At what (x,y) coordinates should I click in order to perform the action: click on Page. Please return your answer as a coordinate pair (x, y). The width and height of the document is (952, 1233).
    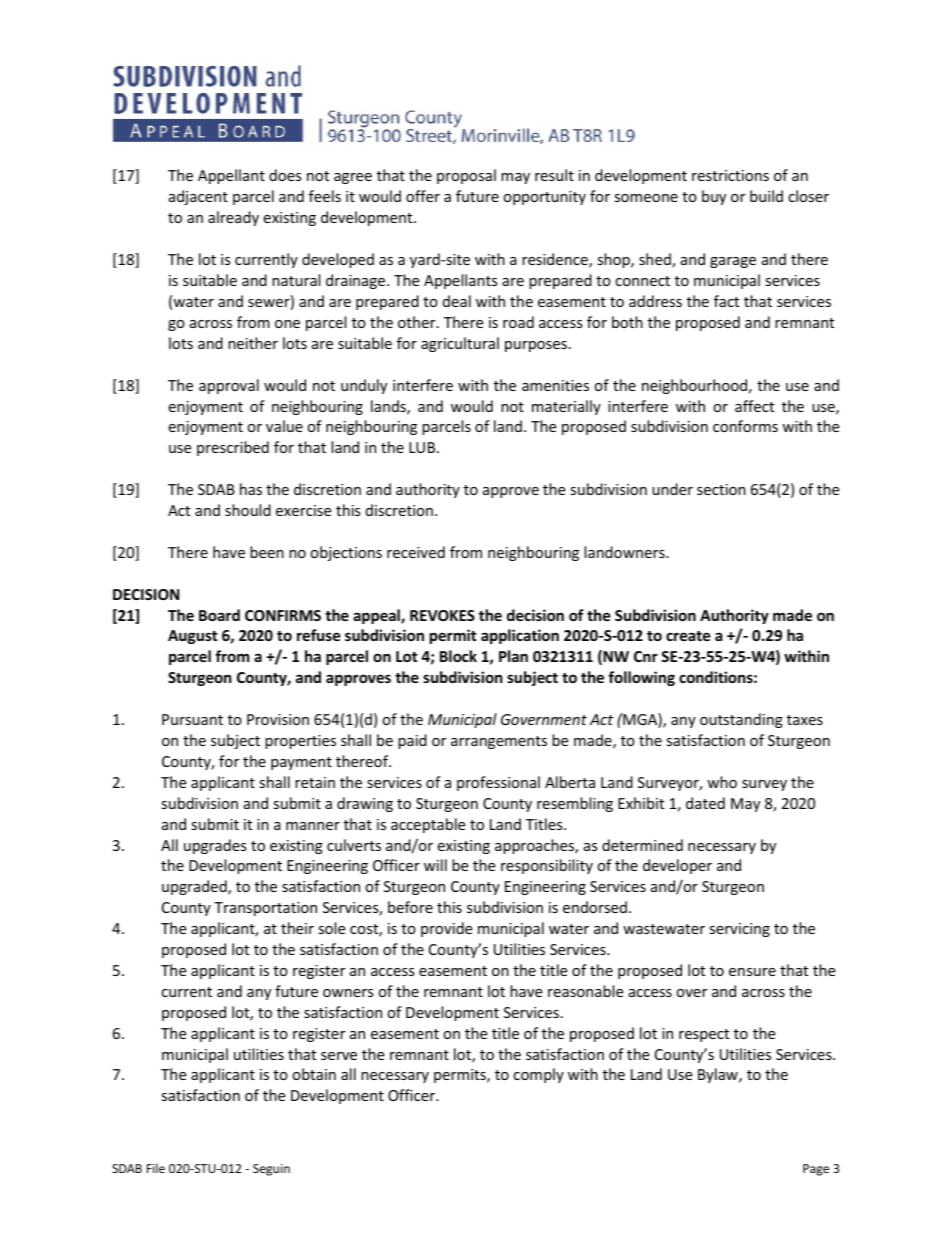
    Looking at the image, I should click on (816, 1170).
